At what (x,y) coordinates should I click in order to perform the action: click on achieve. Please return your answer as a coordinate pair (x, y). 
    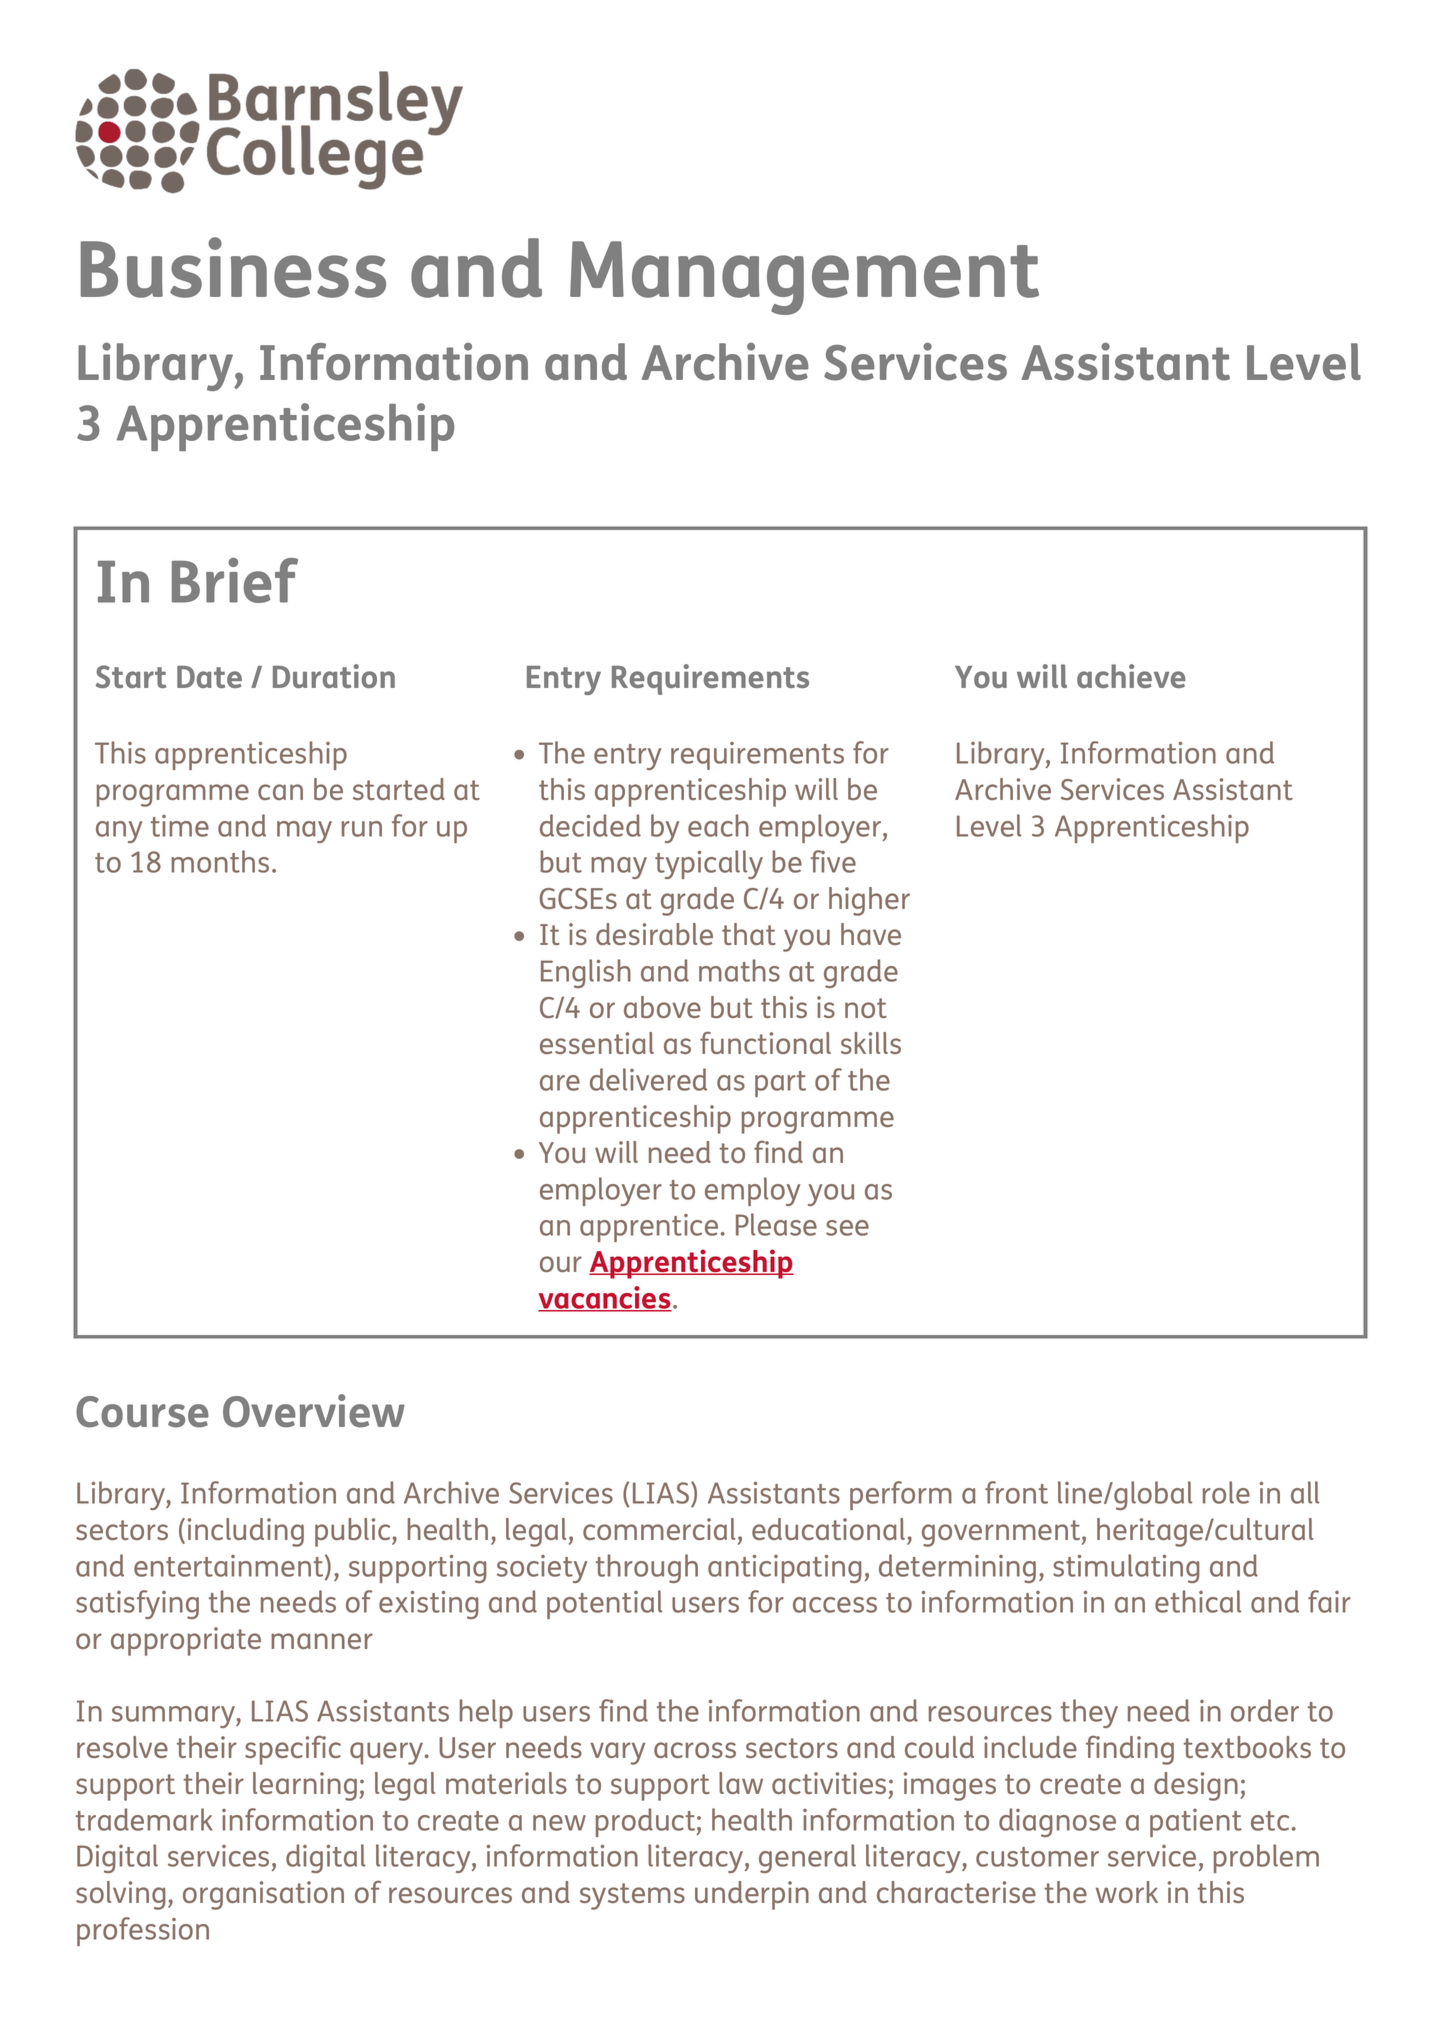
    Looking at the image, I should click on (1131, 676).
